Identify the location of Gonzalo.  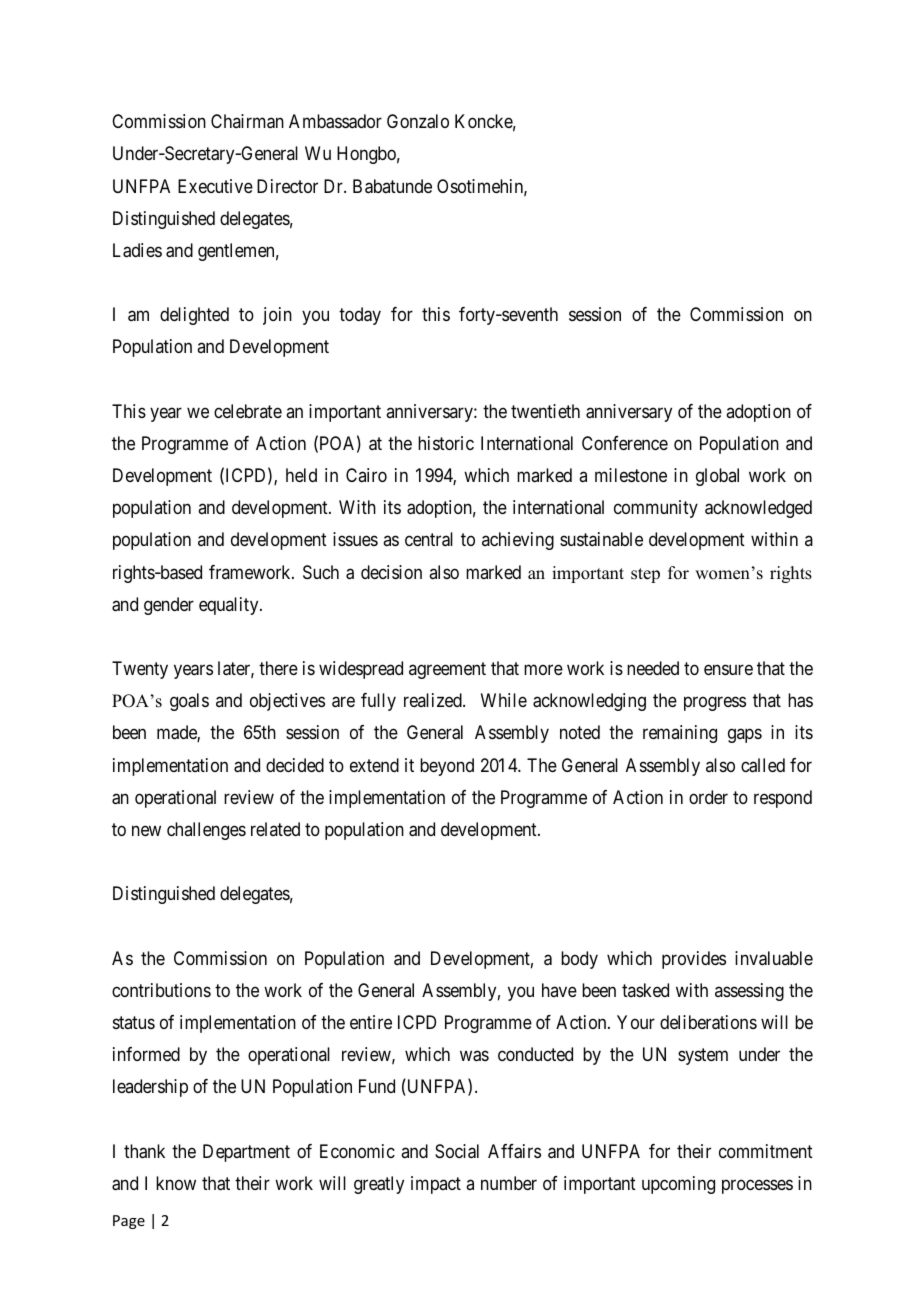
(418, 121).
